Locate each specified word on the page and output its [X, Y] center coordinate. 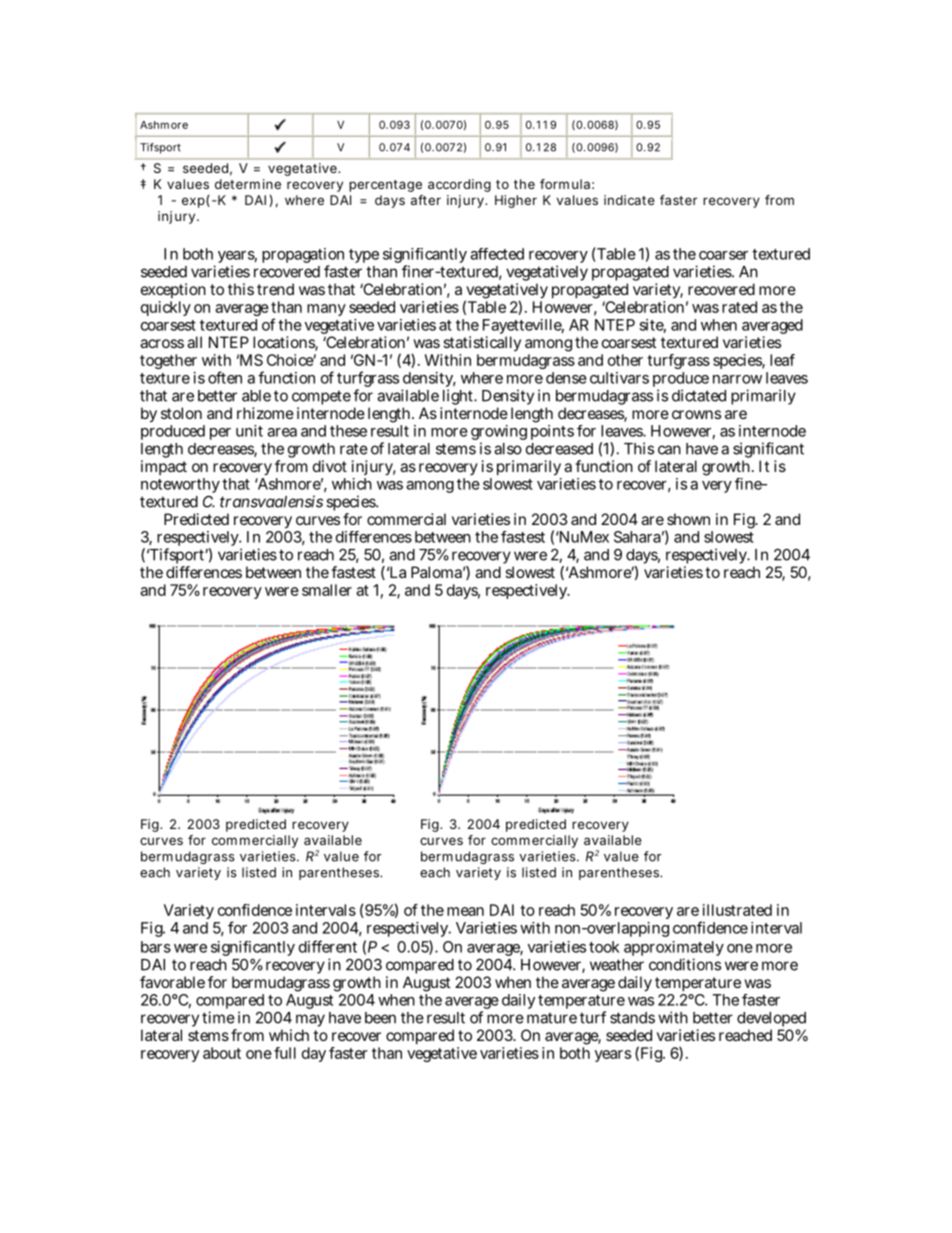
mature [552, 1018]
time [218, 1017]
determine [248, 184]
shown [688, 519]
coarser [723, 255]
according [459, 185]
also [508, 449]
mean [465, 911]
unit [249, 431]
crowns [696, 414]
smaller [327, 590]
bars [156, 947]
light [458, 398]
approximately [674, 950]
